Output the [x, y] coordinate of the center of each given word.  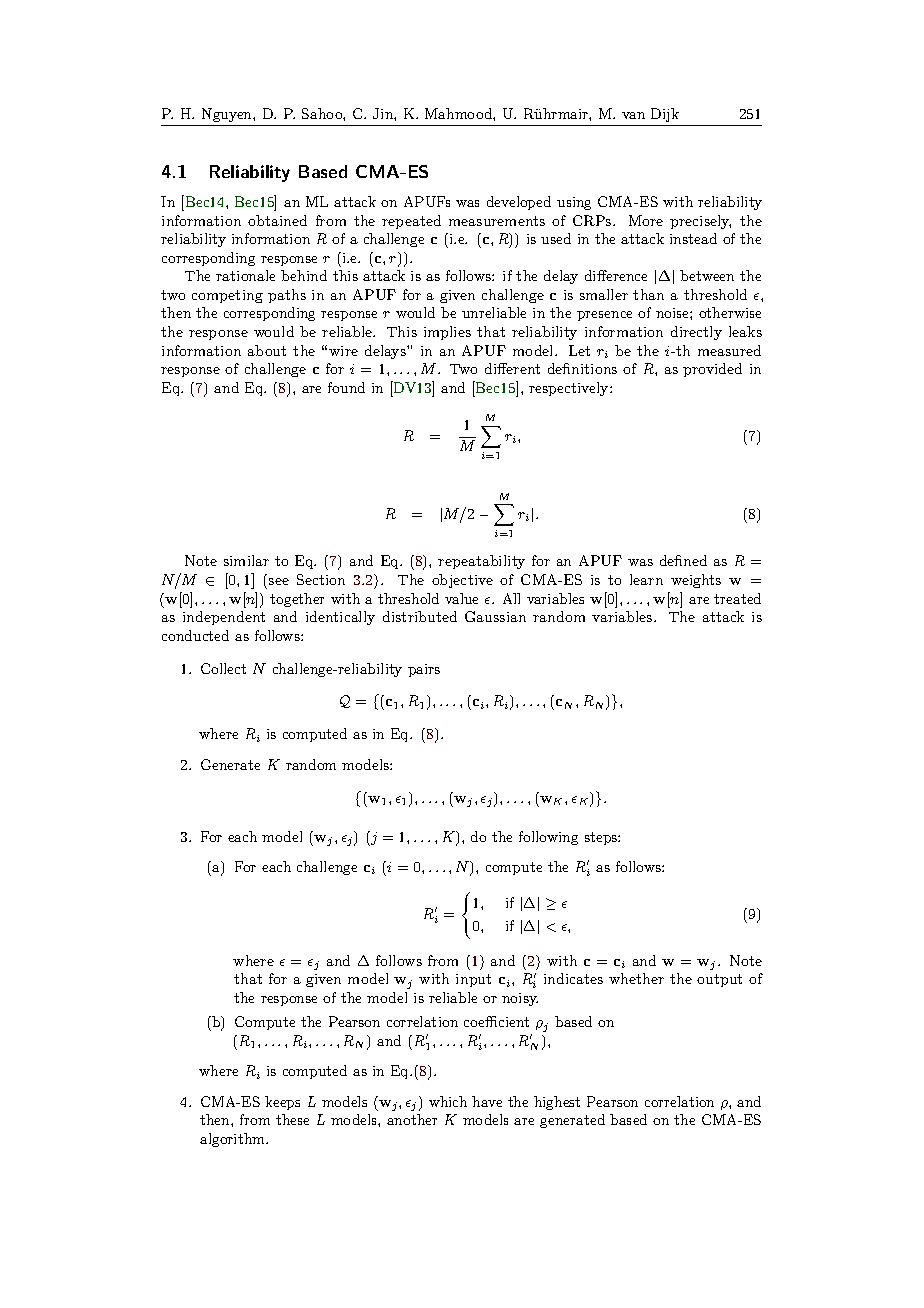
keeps [282, 1103]
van [633, 115]
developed [519, 203]
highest [557, 1103]
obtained [277, 220]
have [487, 1101]
